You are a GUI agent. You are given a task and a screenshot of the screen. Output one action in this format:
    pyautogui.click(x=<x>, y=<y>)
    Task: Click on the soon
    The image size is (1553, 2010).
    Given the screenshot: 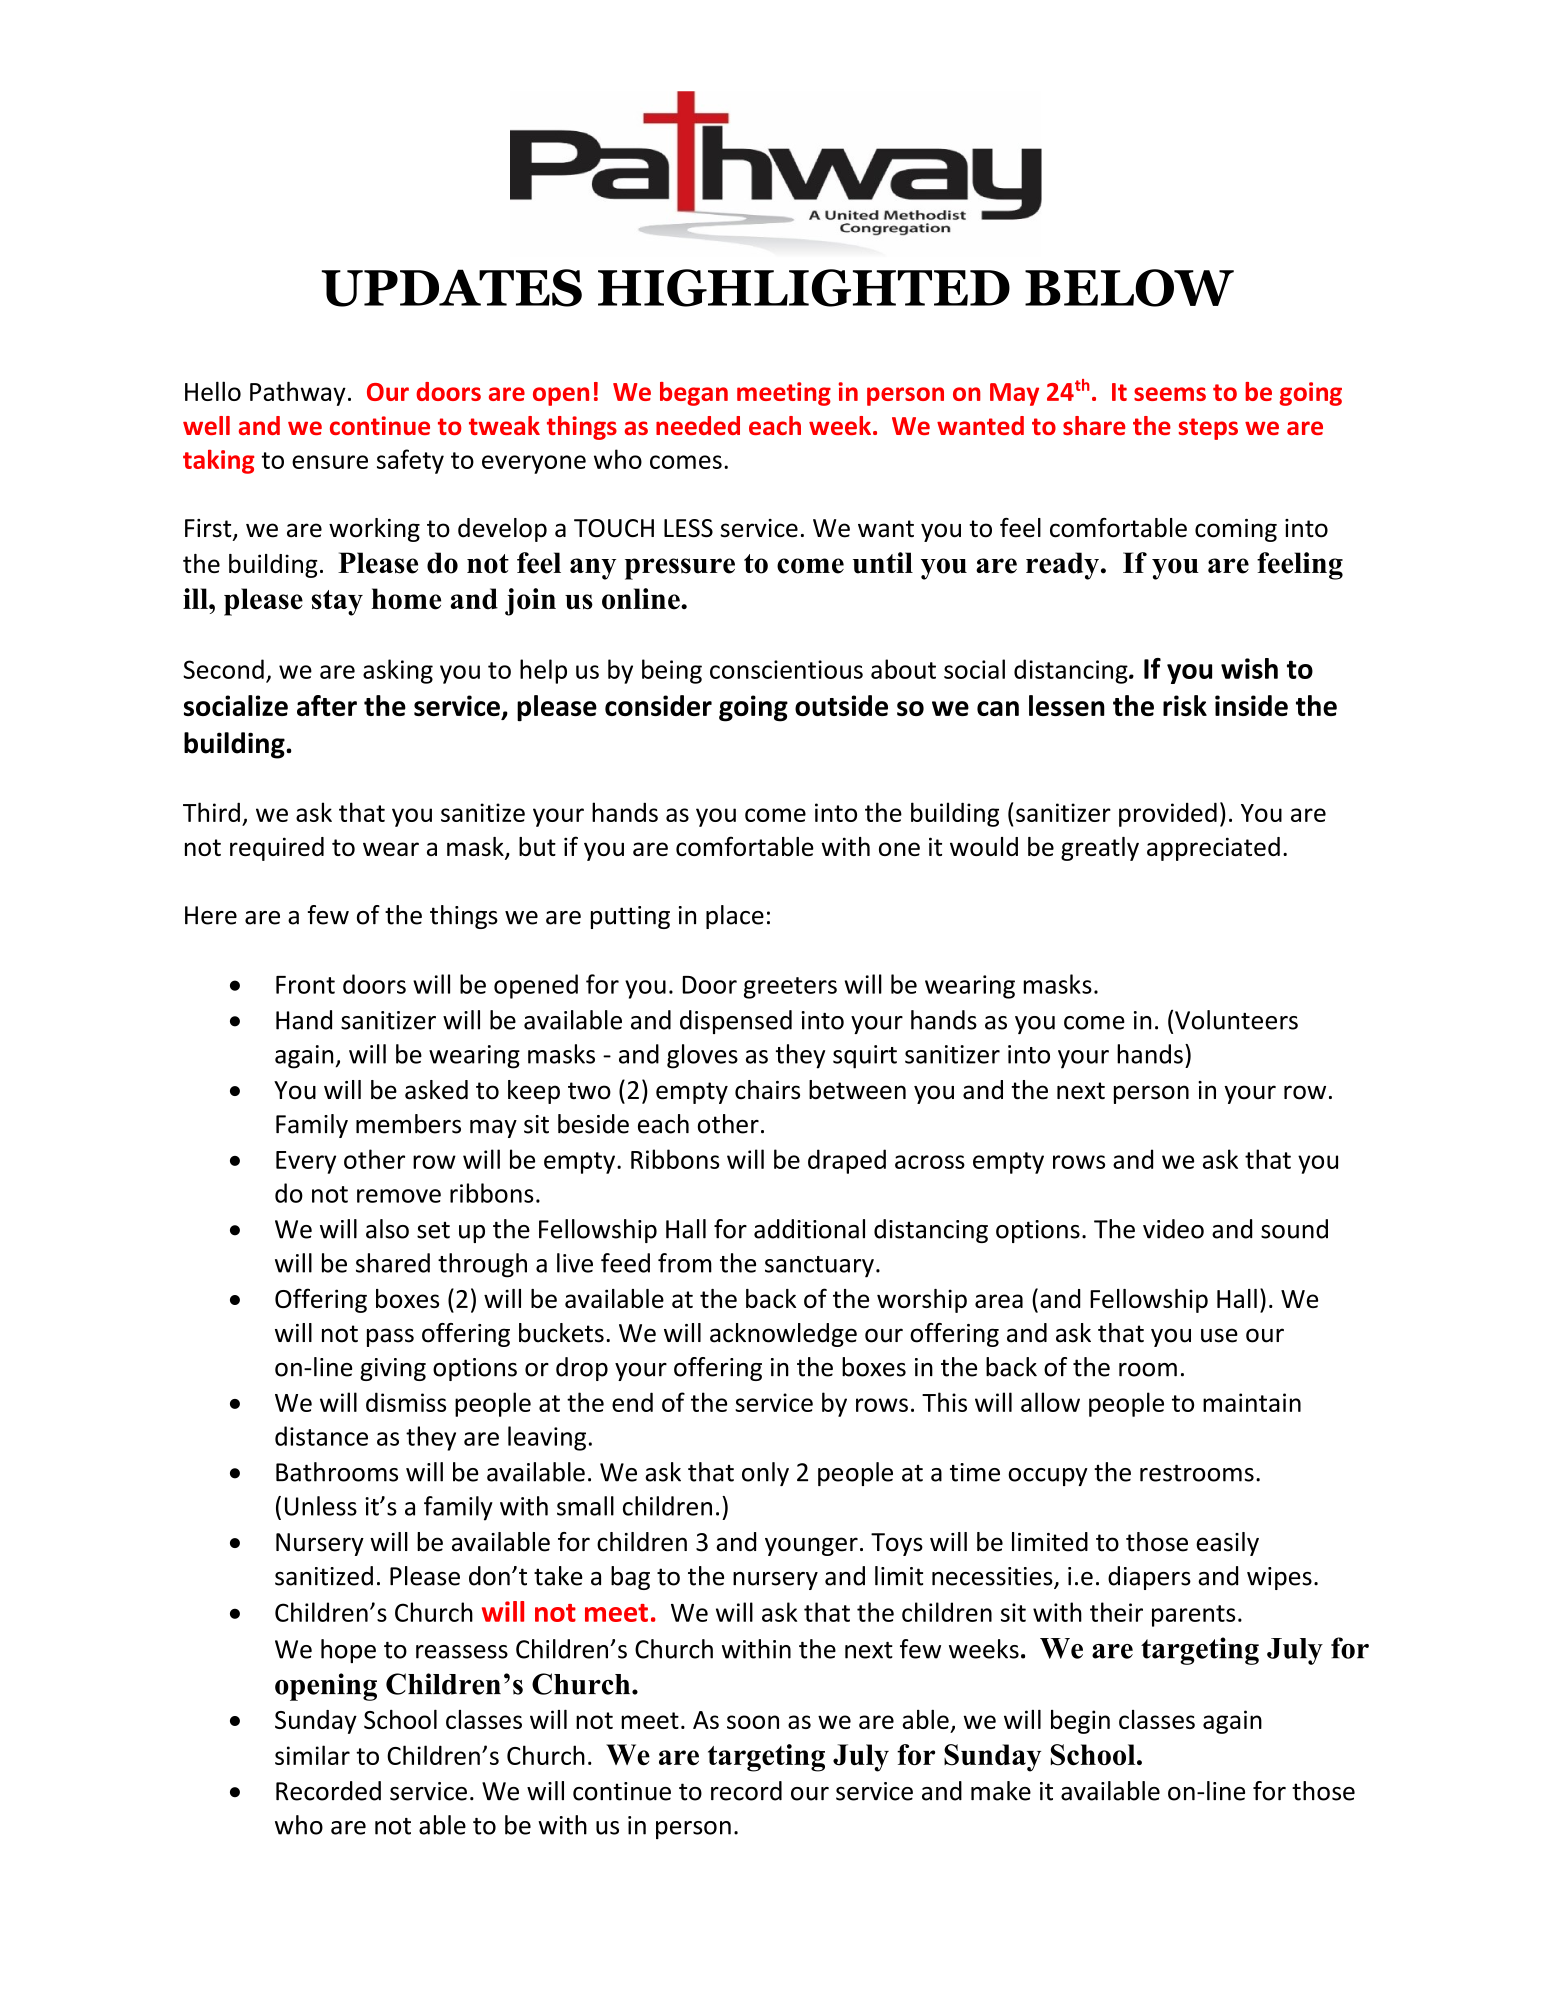 What is the action you would take?
    pyautogui.click(x=753, y=1722)
